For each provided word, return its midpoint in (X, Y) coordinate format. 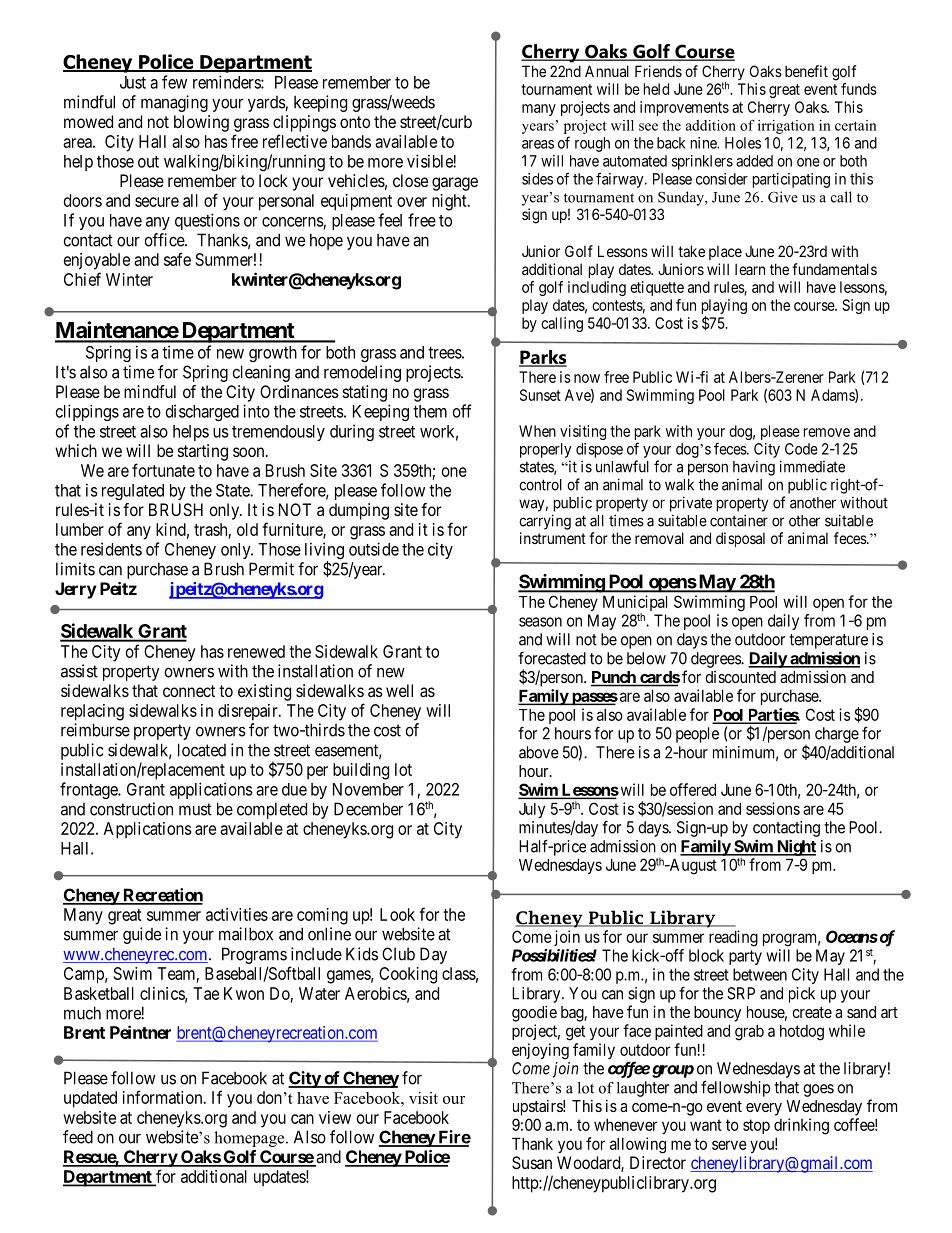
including (597, 288)
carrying (545, 522)
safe (177, 259)
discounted (740, 677)
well (399, 690)
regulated (133, 492)
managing (174, 103)
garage (455, 184)
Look (397, 914)
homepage (250, 1139)
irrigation (786, 127)
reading (733, 938)
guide (142, 935)
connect (189, 691)
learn (750, 269)
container (739, 520)
